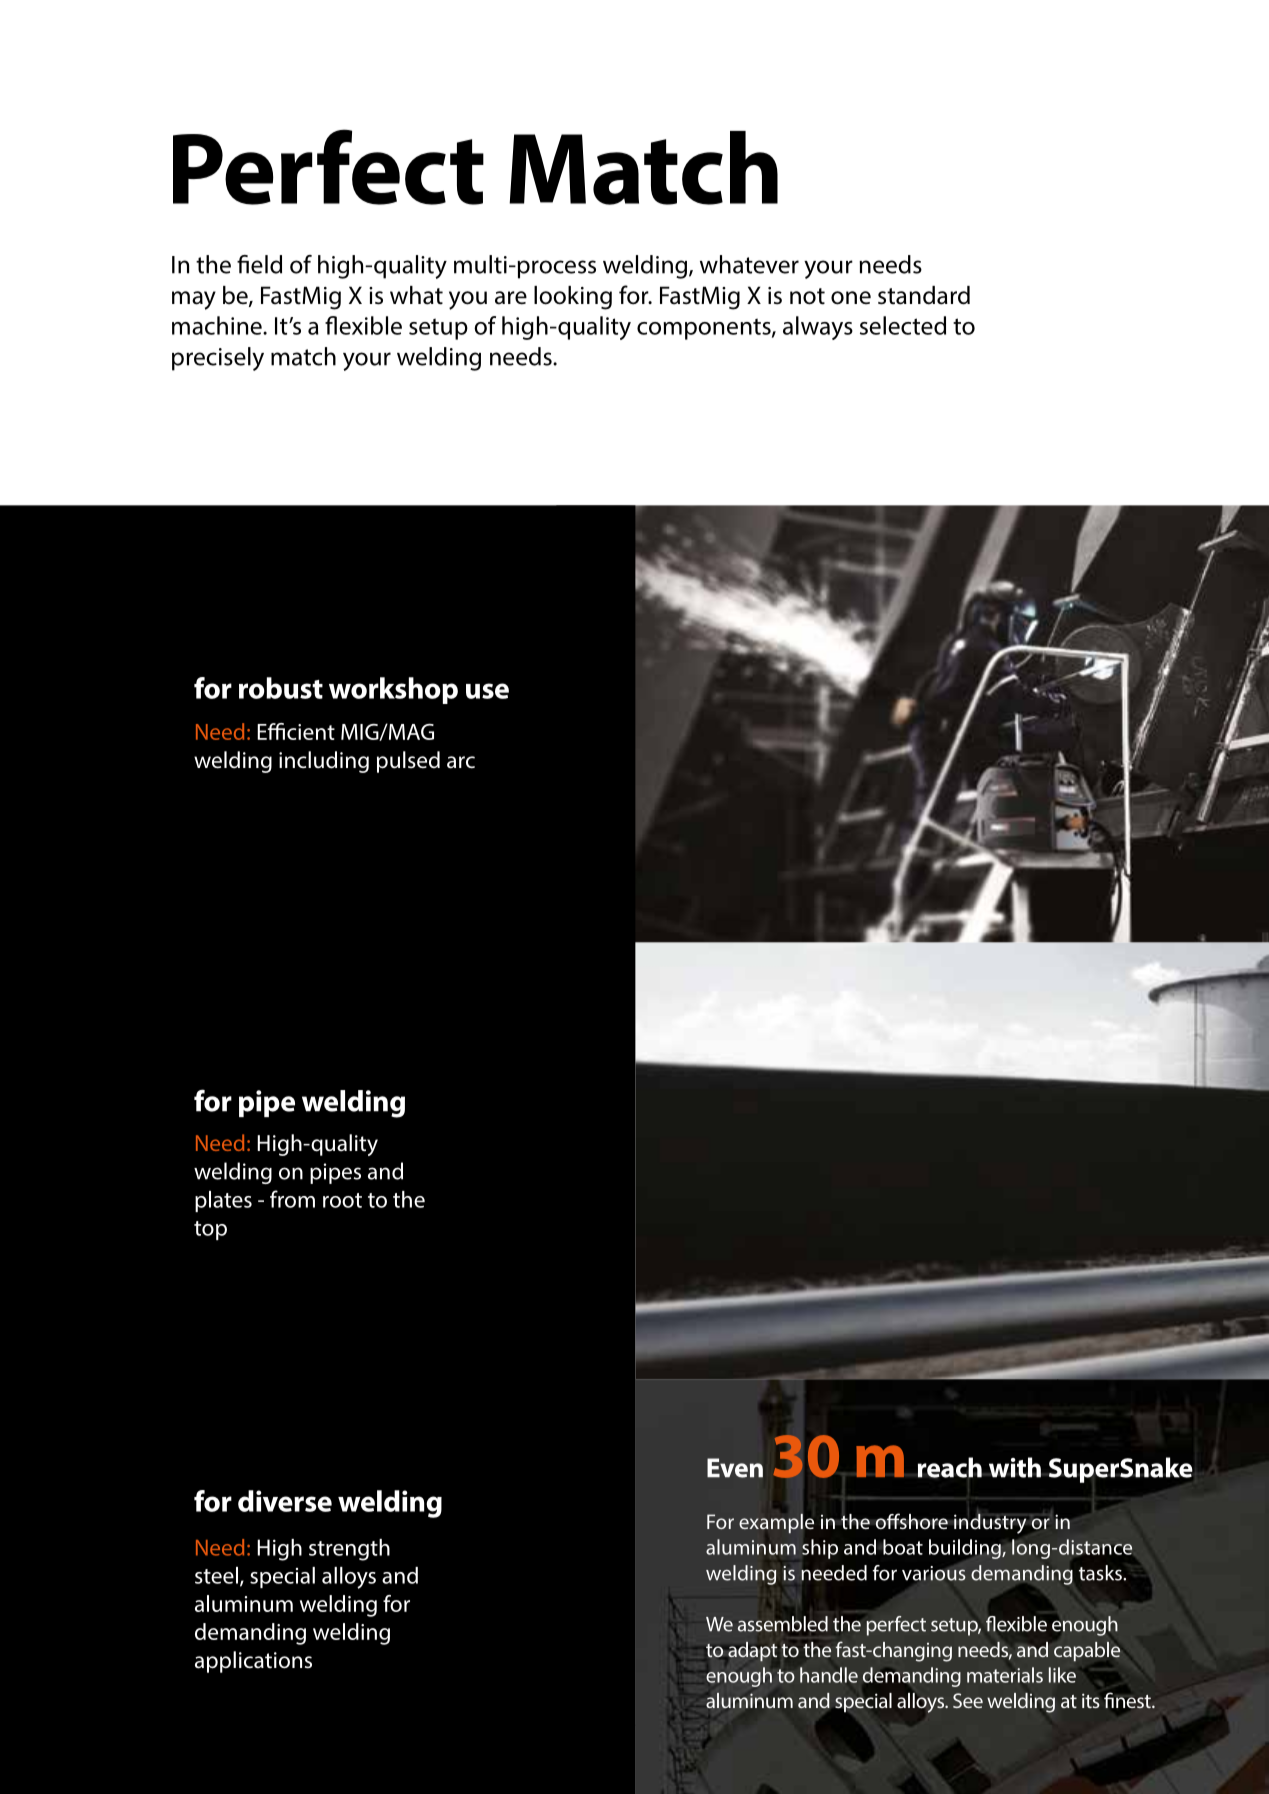  What do you see at coordinates (253, 1662) in the page?
I see `applications` at bounding box center [253, 1662].
